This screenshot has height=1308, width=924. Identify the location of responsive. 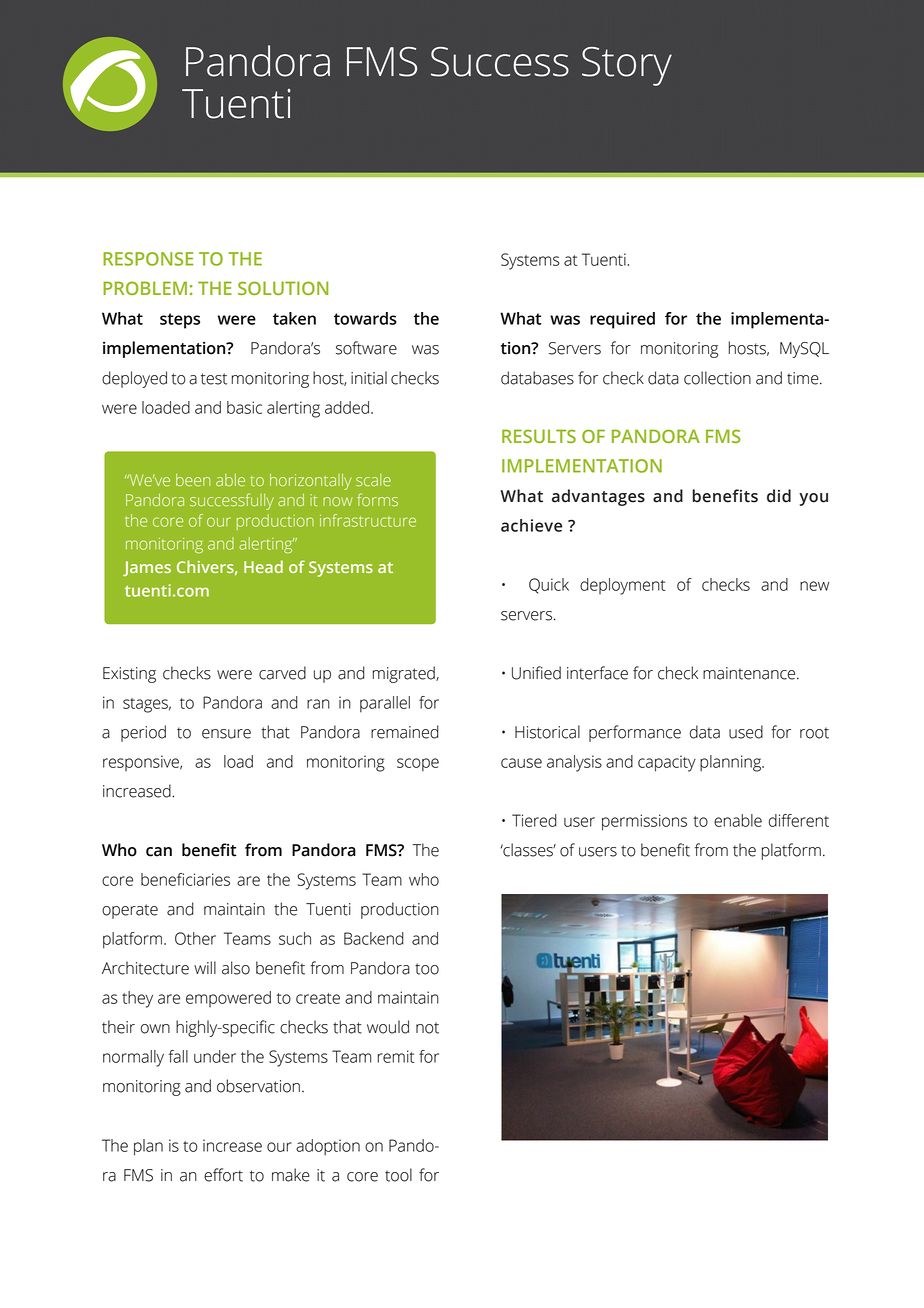
(142, 763).
